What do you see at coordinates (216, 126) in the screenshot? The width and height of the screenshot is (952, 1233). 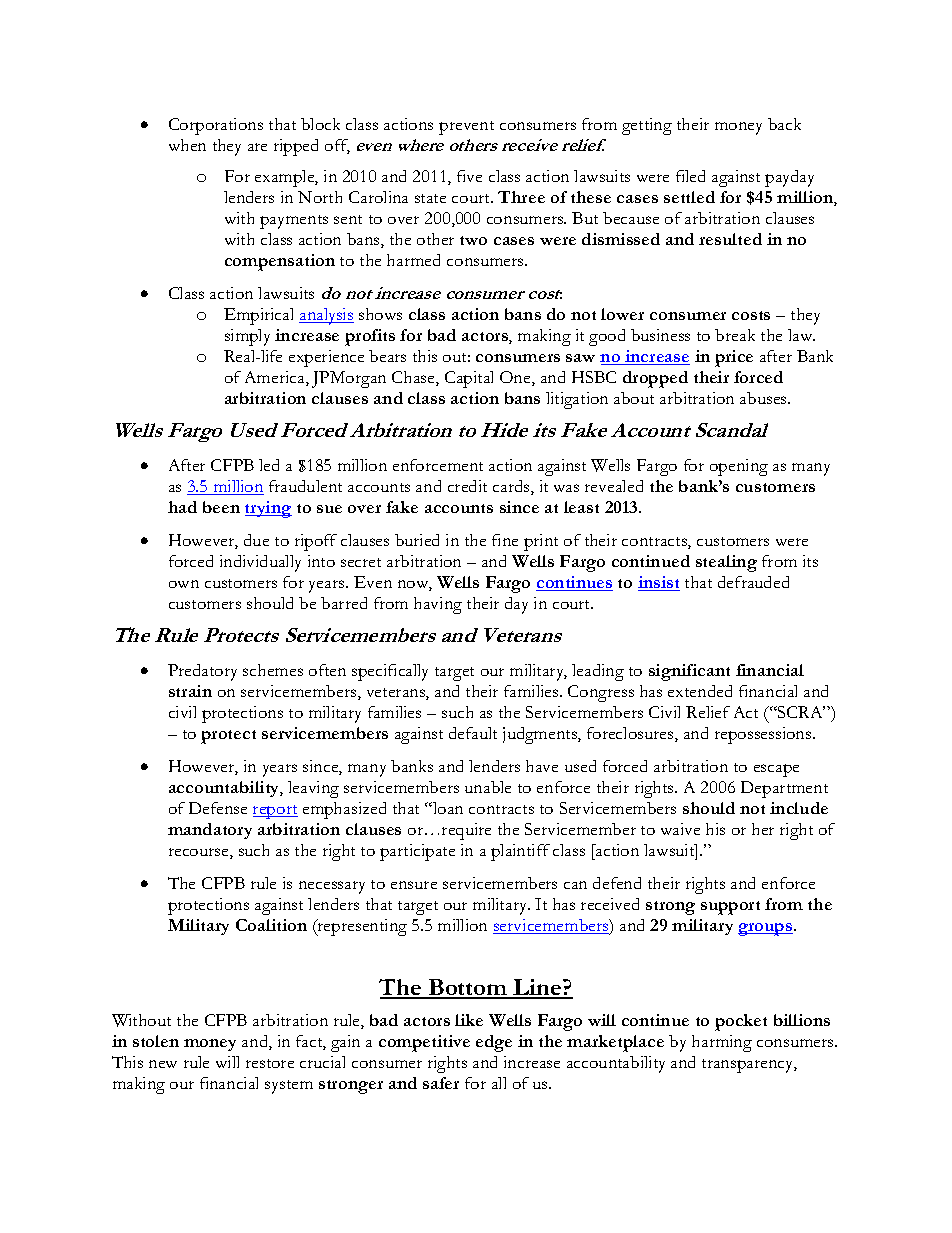 I see `Corporations` at bounding box center [216, 126].
